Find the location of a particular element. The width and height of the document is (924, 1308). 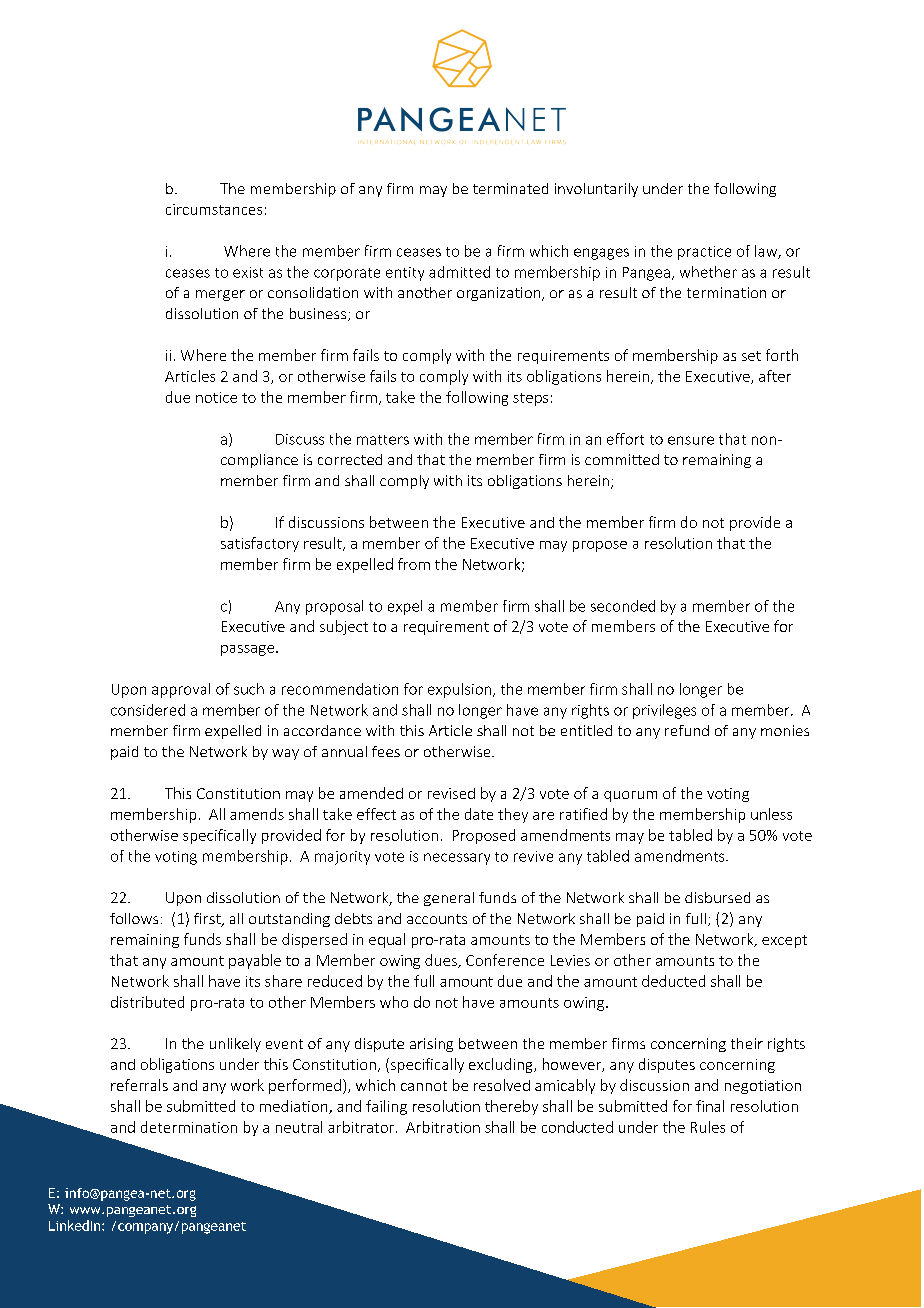

amends is located at coordinates (257, 814).
